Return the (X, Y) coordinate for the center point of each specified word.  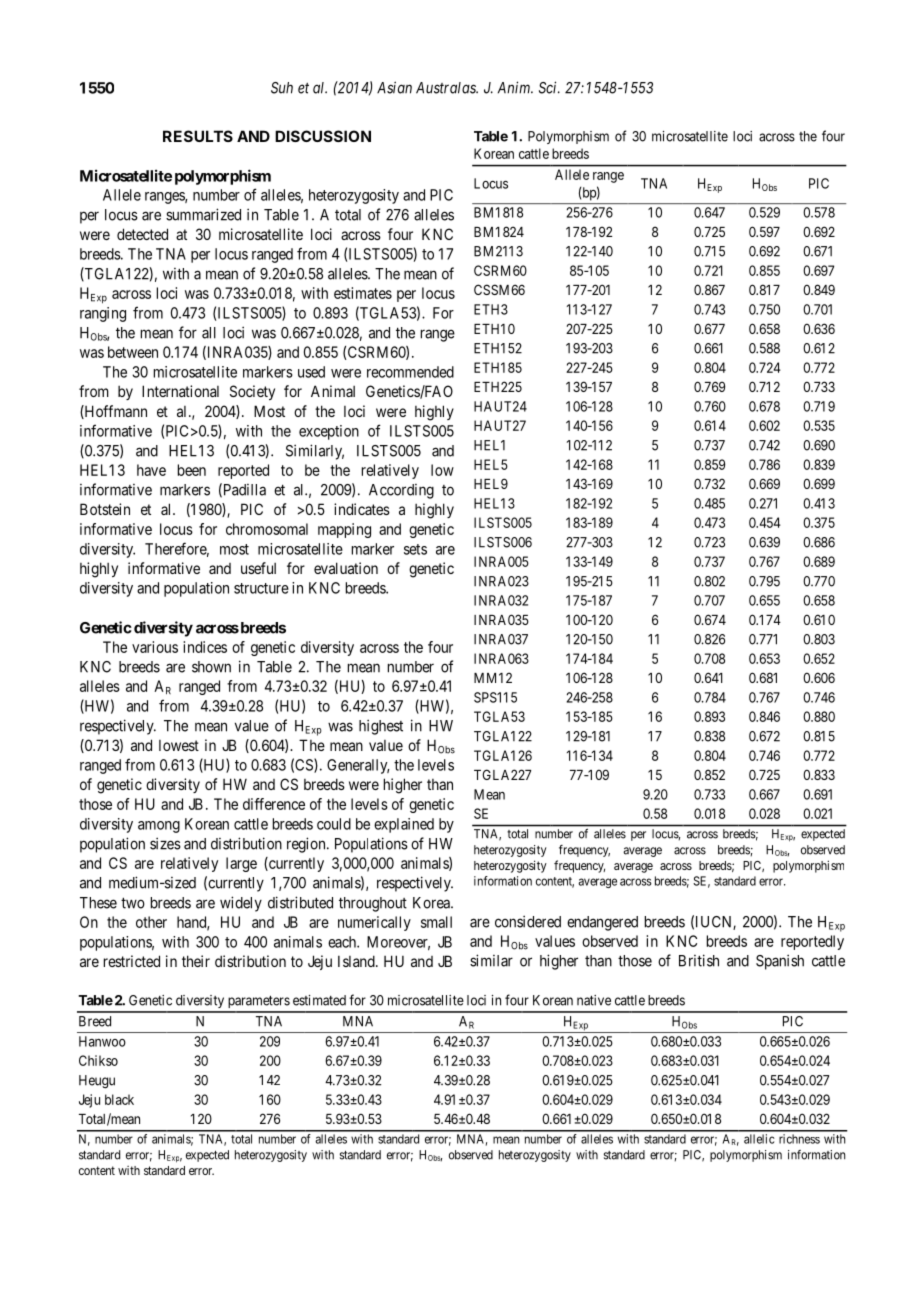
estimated (319, 1000)
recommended (410, 372)
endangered (602, 923)
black (119, 1099)
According (401, 491)
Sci (549, 87)
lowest (179, 745)
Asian (394, 87)
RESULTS (198, 136)
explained (404, 825)
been (192, 470)
